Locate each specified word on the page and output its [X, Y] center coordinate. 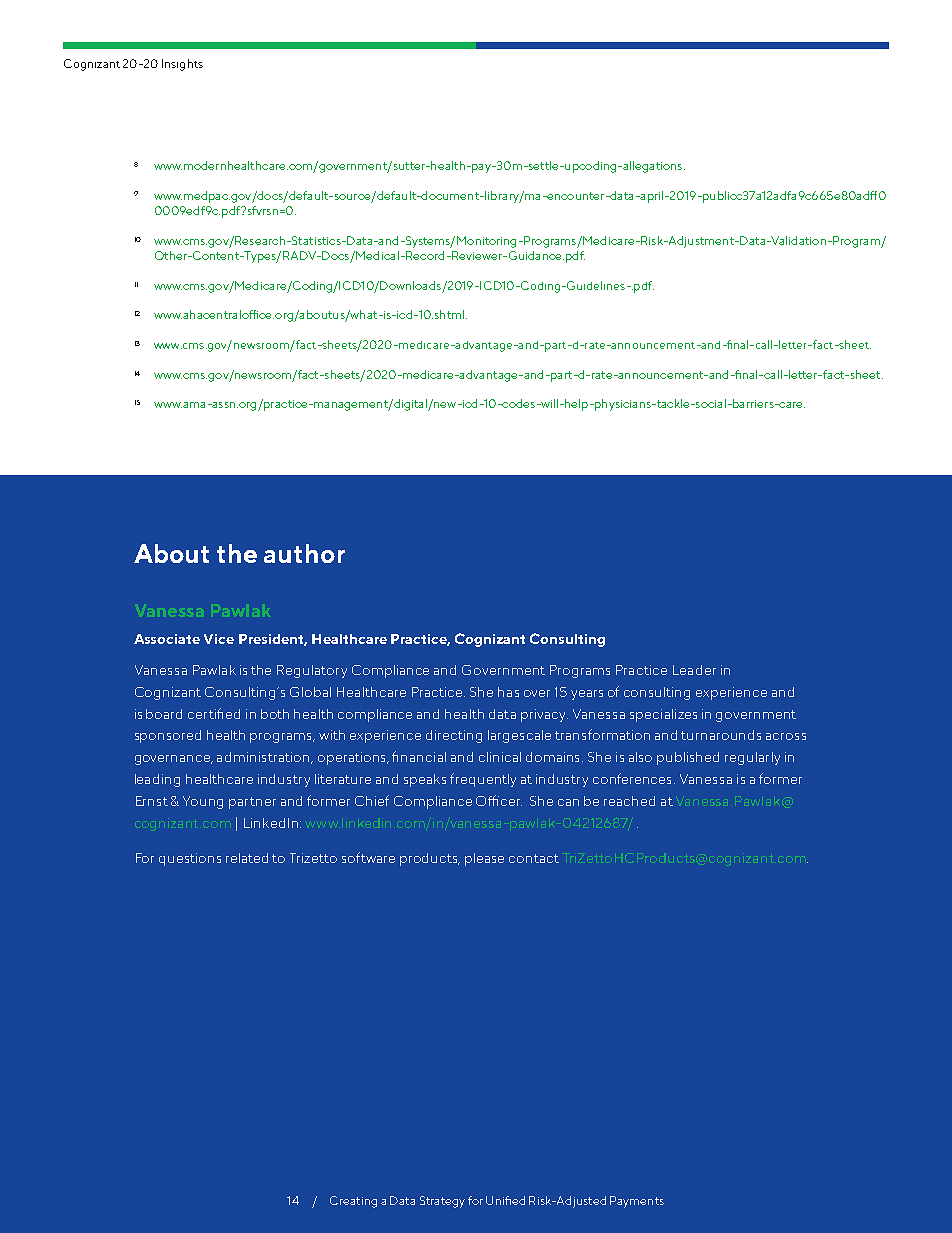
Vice [219, 639]
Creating [353, 1202]
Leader [694, 670]
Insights [182, 65]
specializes [663, 715]
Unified [505, 1200]
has [508, 692]
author [304, 553]
